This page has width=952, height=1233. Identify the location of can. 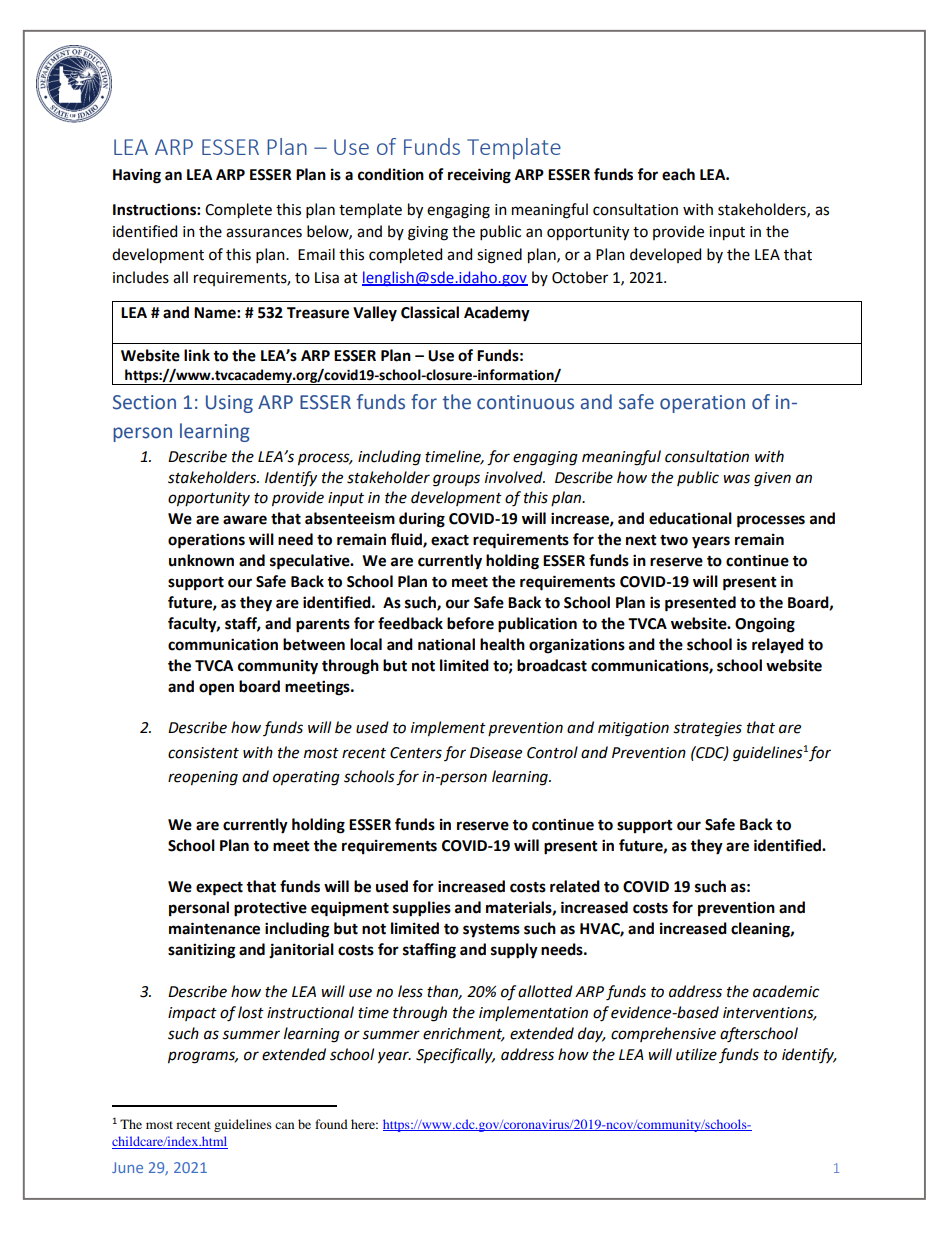
(284, 1125).
